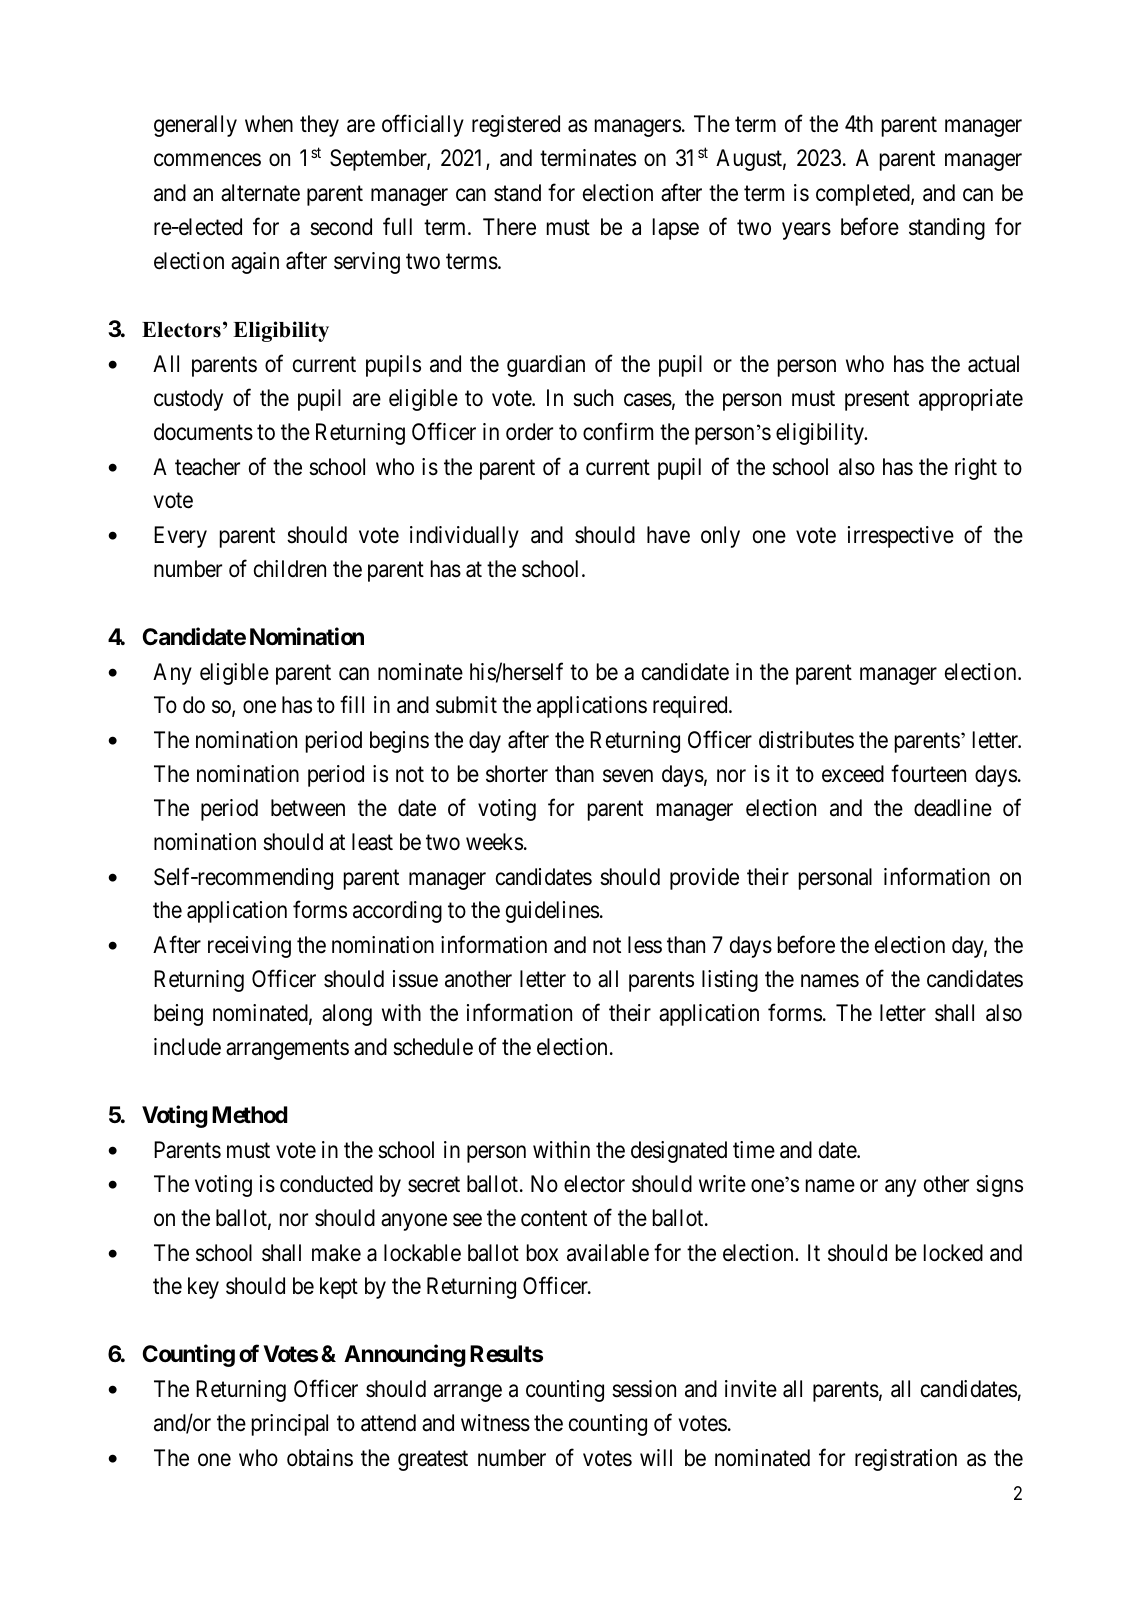 The image size is (1130, 1598). Describe the element at coordinates (290, 1425) in the page. I see `principal` at that location.
